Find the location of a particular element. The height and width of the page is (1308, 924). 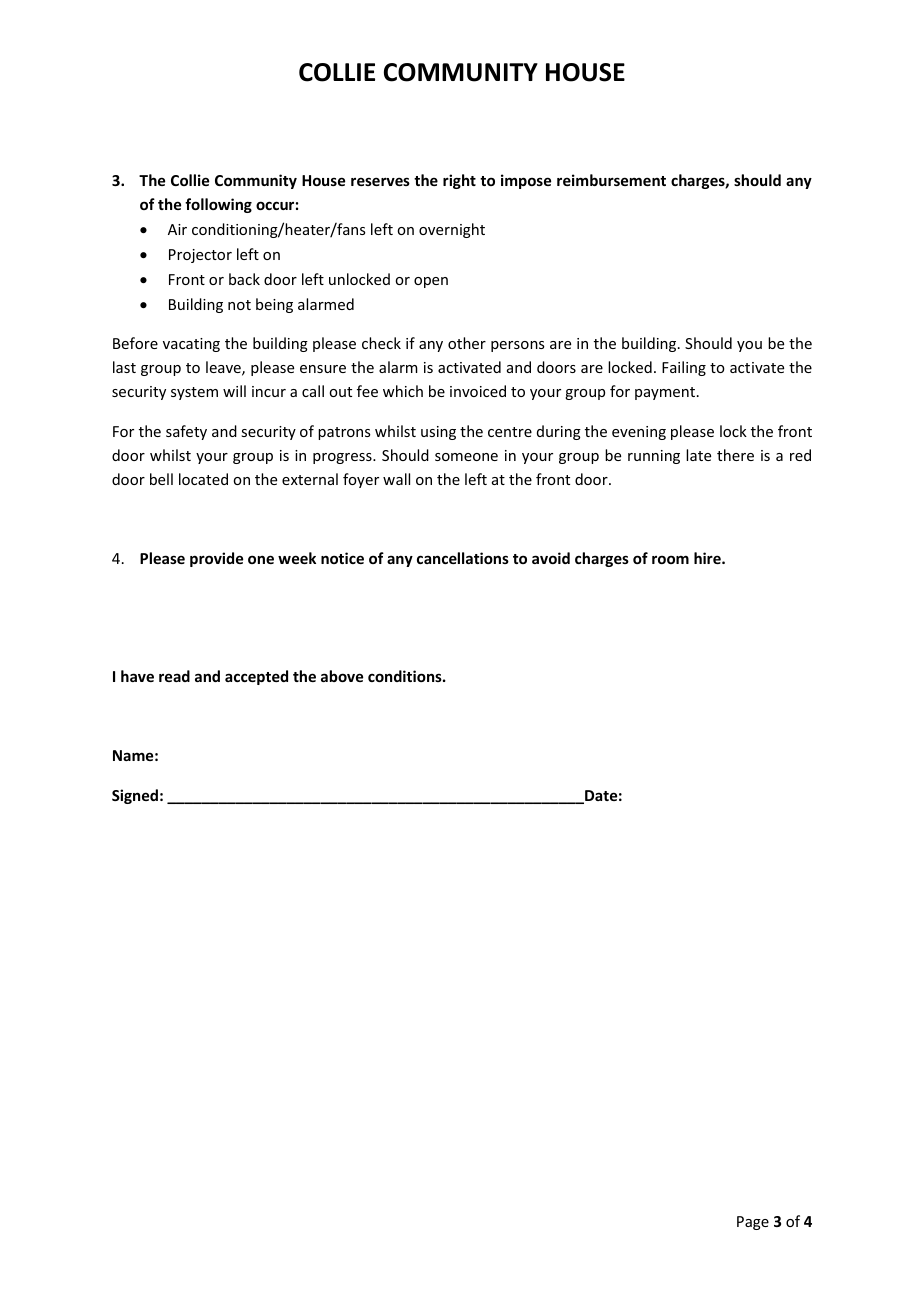

reimbursement is located at coordinates (611, 180).
